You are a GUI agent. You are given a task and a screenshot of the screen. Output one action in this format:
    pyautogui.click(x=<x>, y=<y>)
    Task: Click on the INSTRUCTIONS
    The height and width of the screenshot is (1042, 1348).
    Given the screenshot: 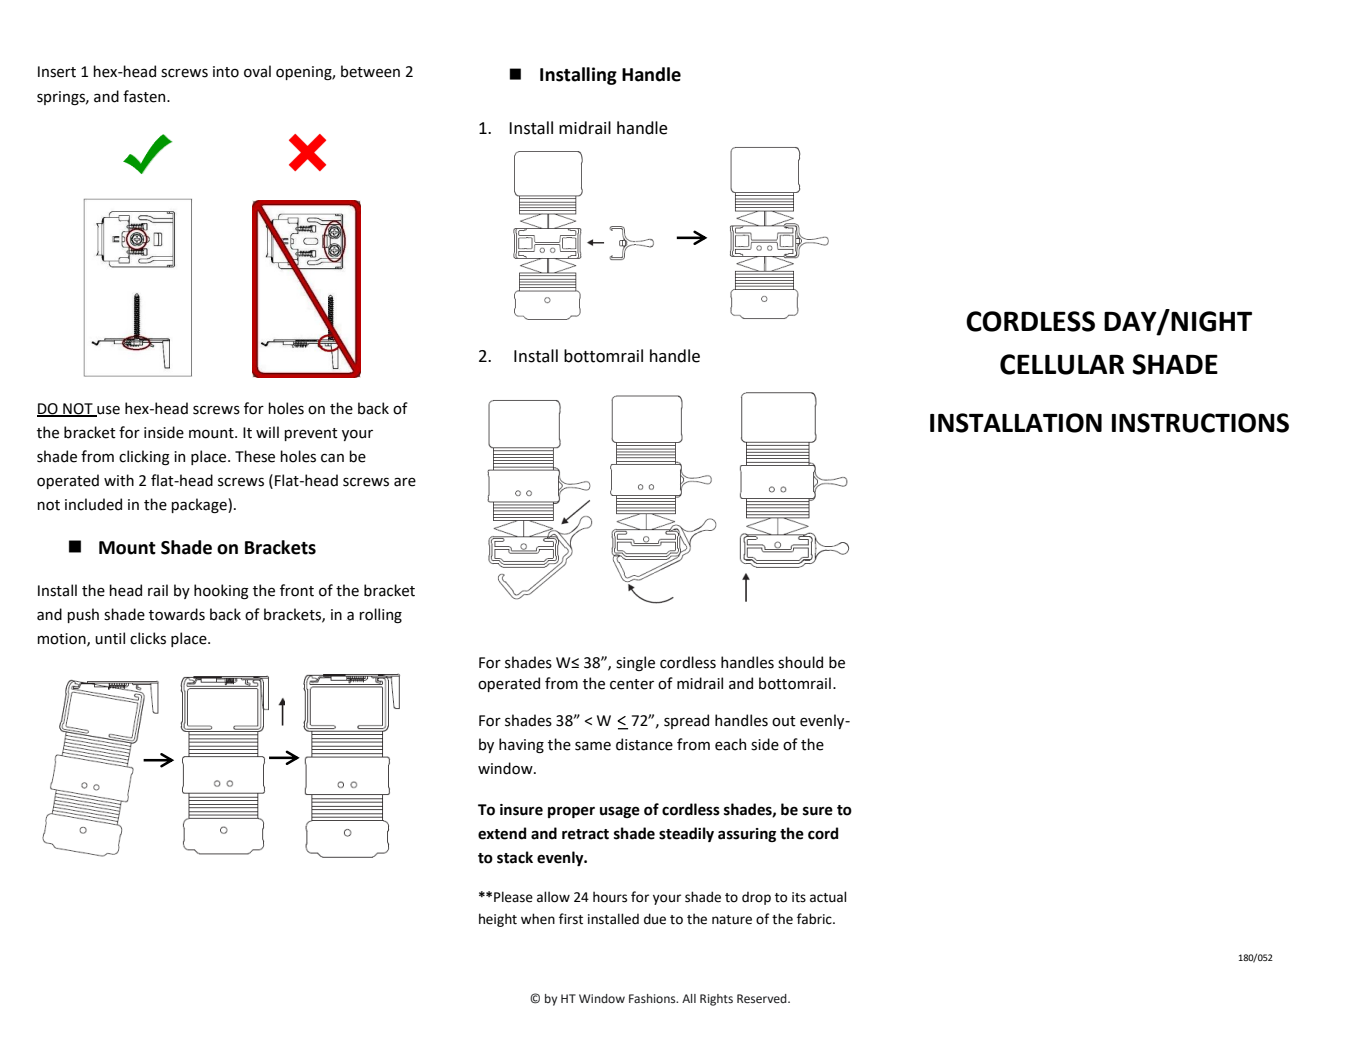 What is the action you would take?
    pyautogui.click(x=1200, y=423)
